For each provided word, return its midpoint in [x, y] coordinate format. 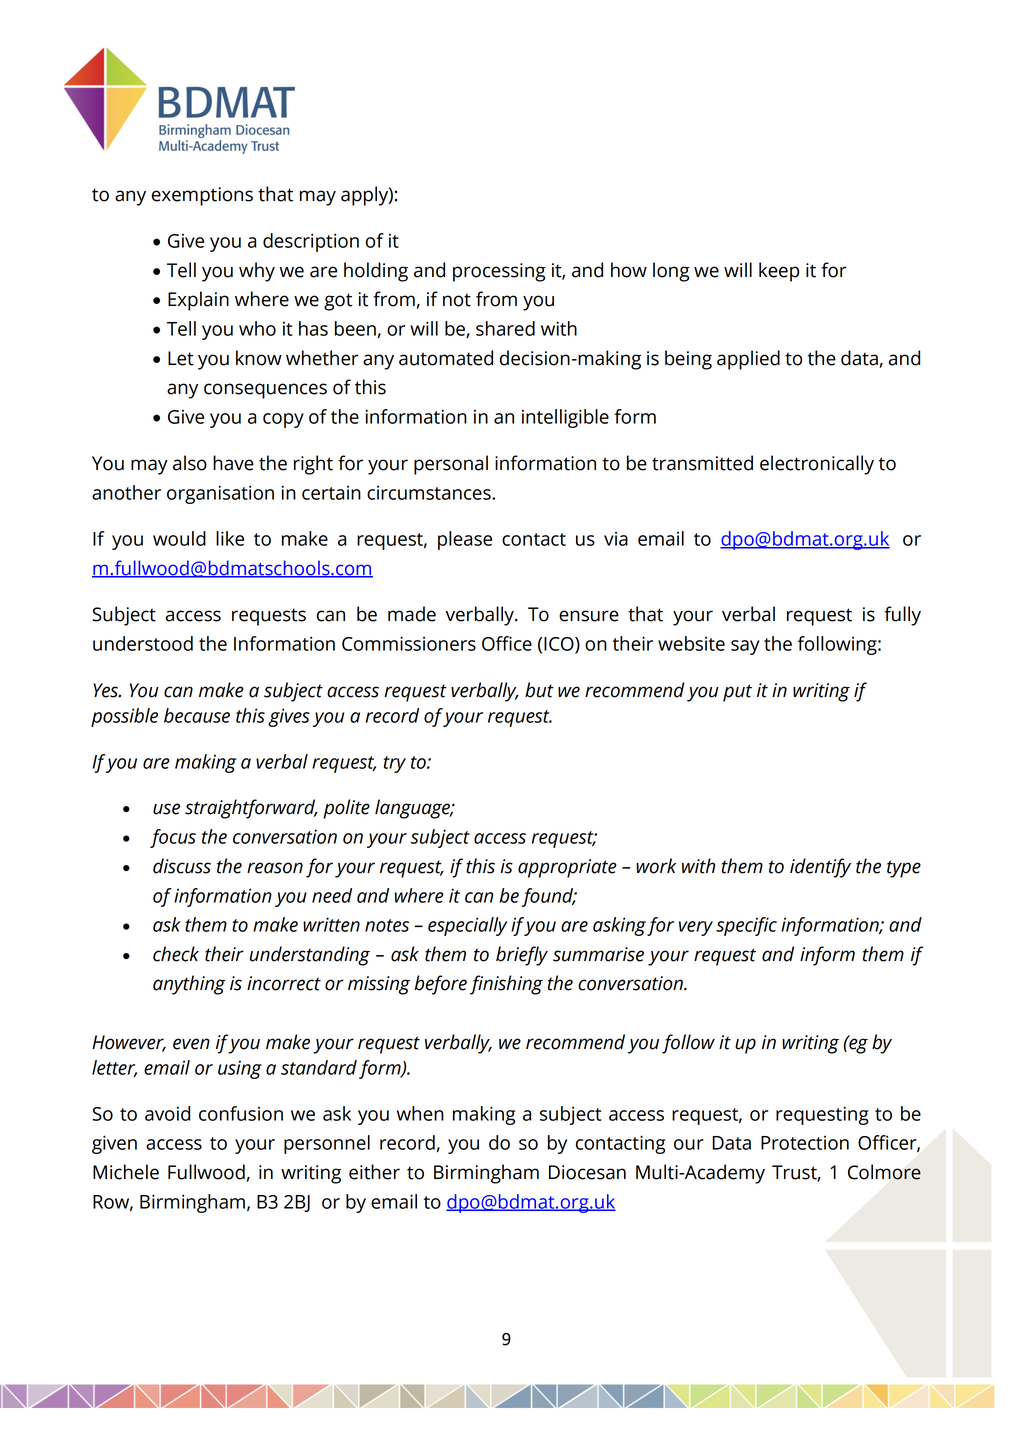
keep [779, 272]
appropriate [567, 868]
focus [173, 838]
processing [499, 272]
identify [820, 868]
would [179, 538]
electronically [817, 465]
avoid [167, 1113]
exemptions [202, 196]
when [420, 1113]
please [465, 540]
